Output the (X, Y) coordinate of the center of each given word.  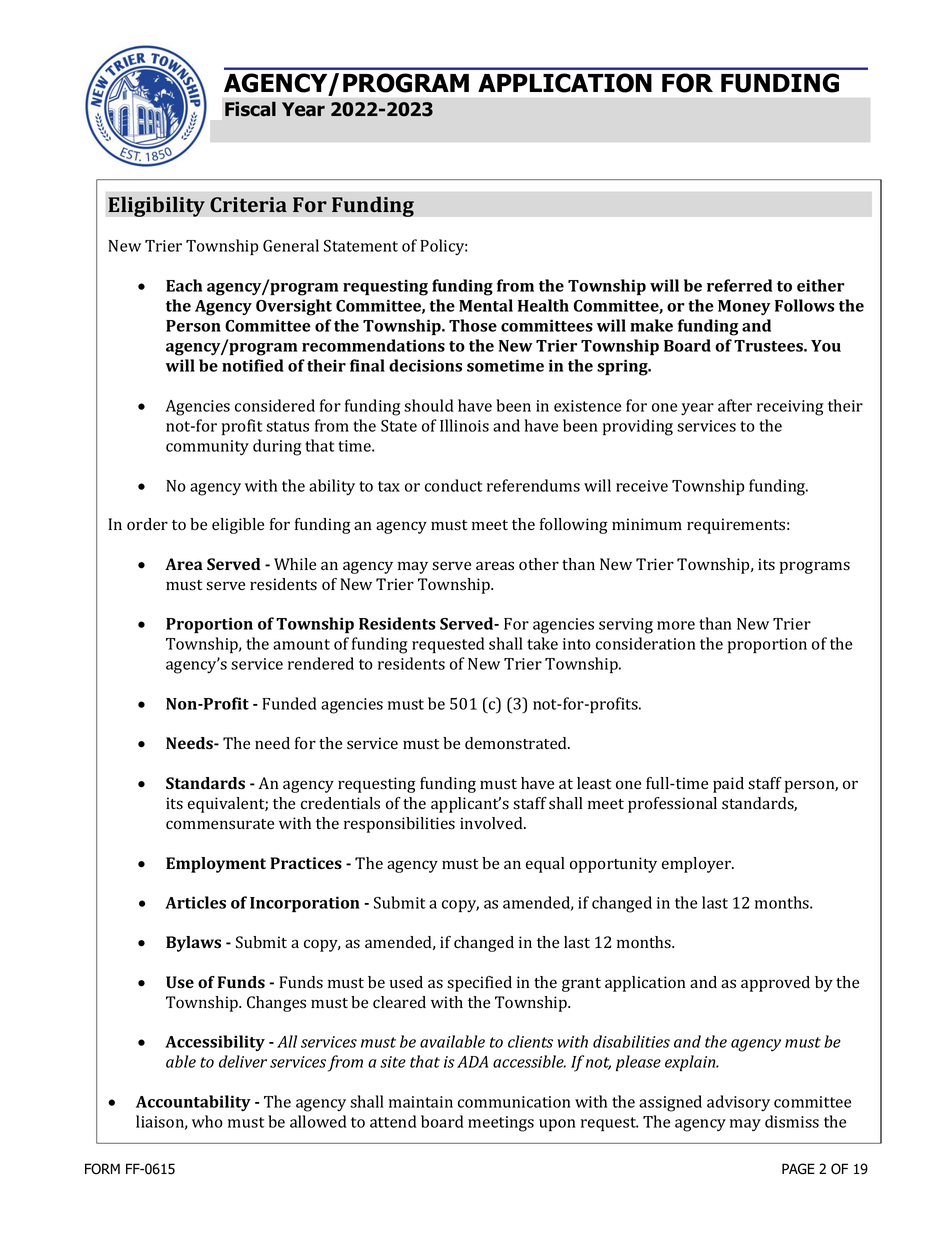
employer (697, 865)
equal (545, 865)
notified (253, 365)
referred (739, 285)
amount (301, 644)
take (542, 643)
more (676, 625)
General (291, 245)
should (429, 405)
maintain (421, 1102)
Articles (195, 902)
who (207, 1121)
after (735, 405)
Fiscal (250, 109)
